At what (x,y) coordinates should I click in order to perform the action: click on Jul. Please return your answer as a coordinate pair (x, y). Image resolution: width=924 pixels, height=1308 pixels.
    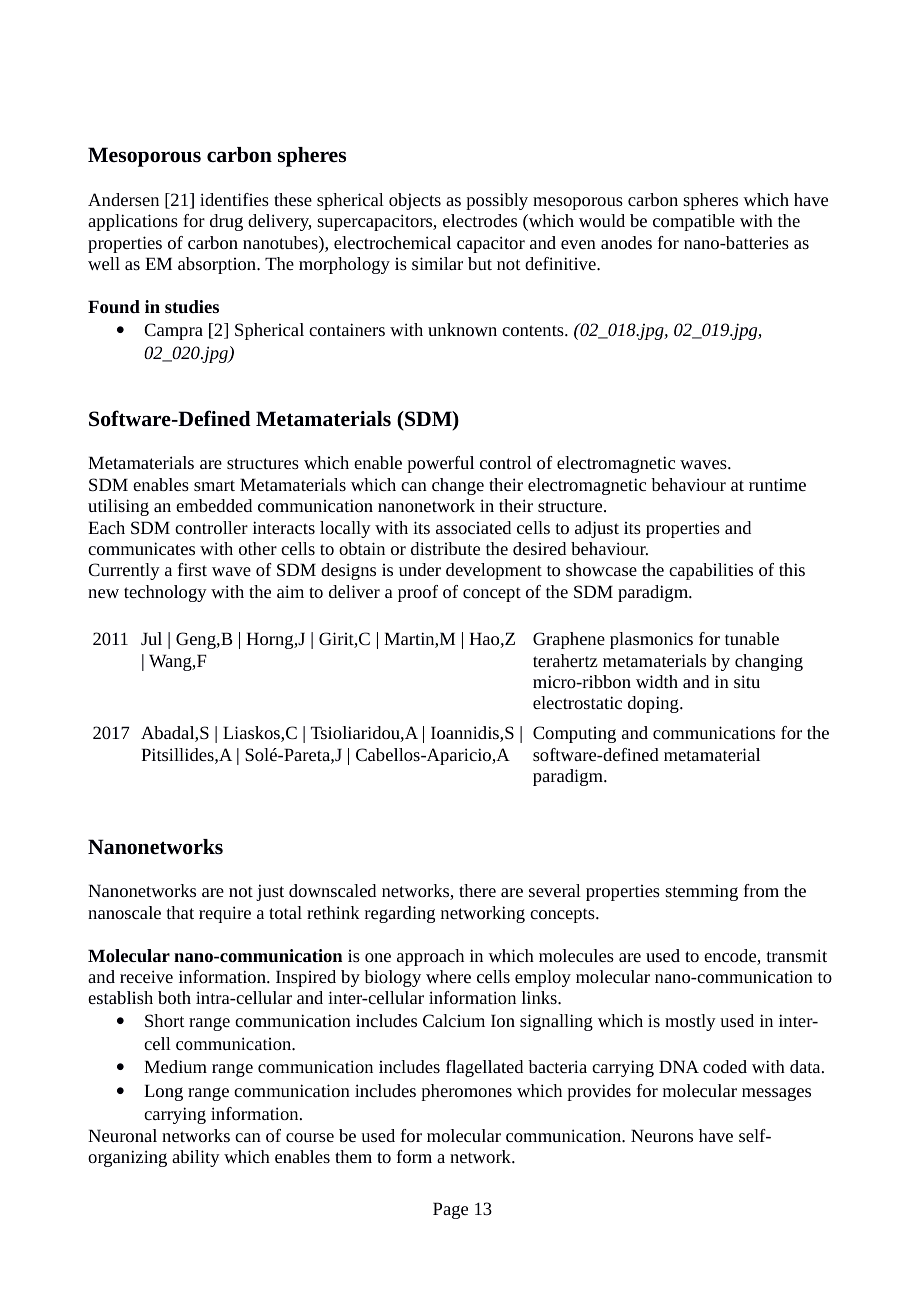
    Looking at the image, I should click on (151, 638).
